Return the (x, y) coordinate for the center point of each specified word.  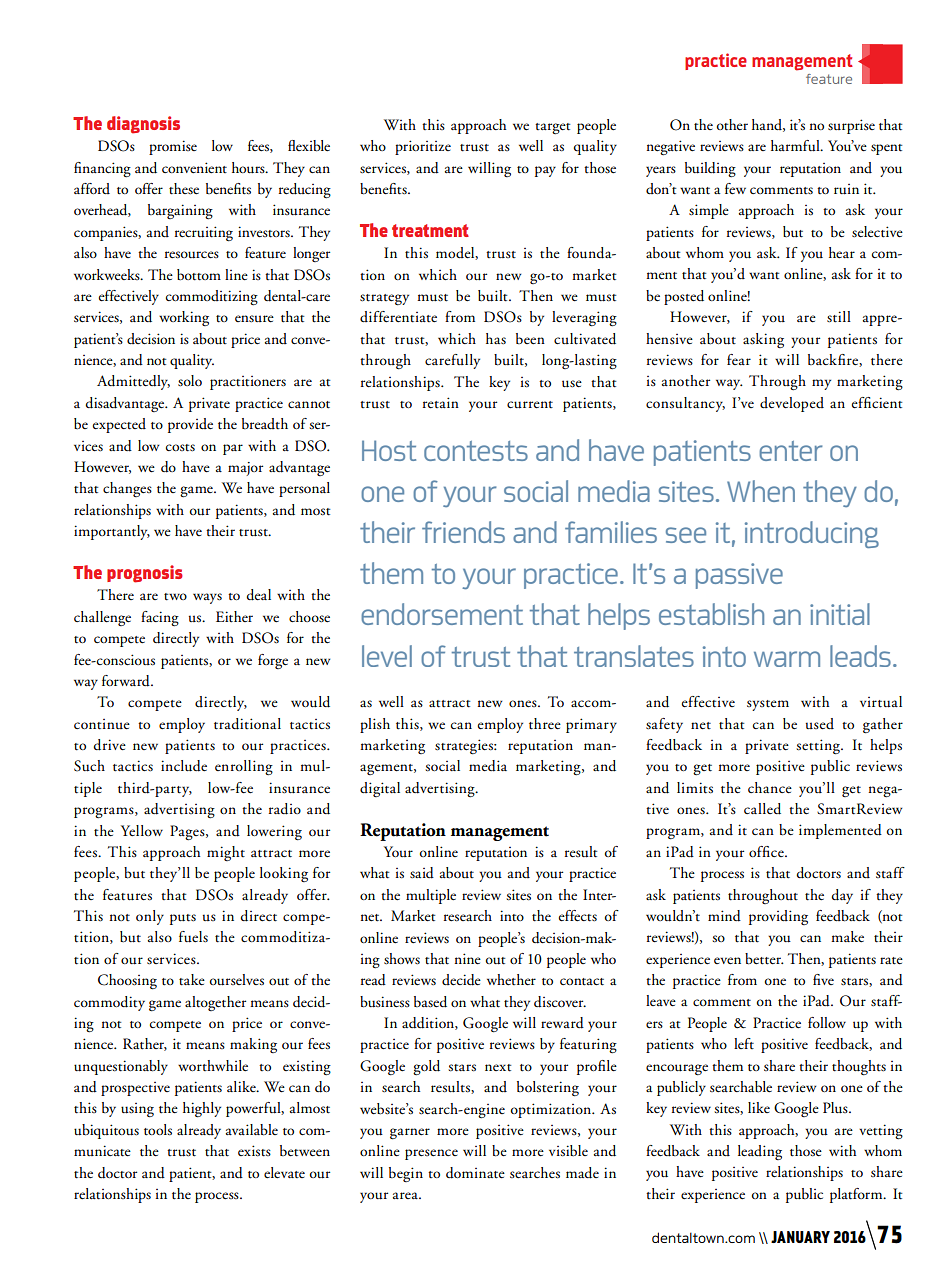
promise (173, 147)
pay (545, 171)
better (764, 959)
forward (127, 681)
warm (787, 659)
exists (254, 1151)
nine (467, 958)
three (545, 724)
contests (476, 451)
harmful (796, 146)
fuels (193, 937)
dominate (475, 1173)
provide (190, 425)
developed (792, 404)
